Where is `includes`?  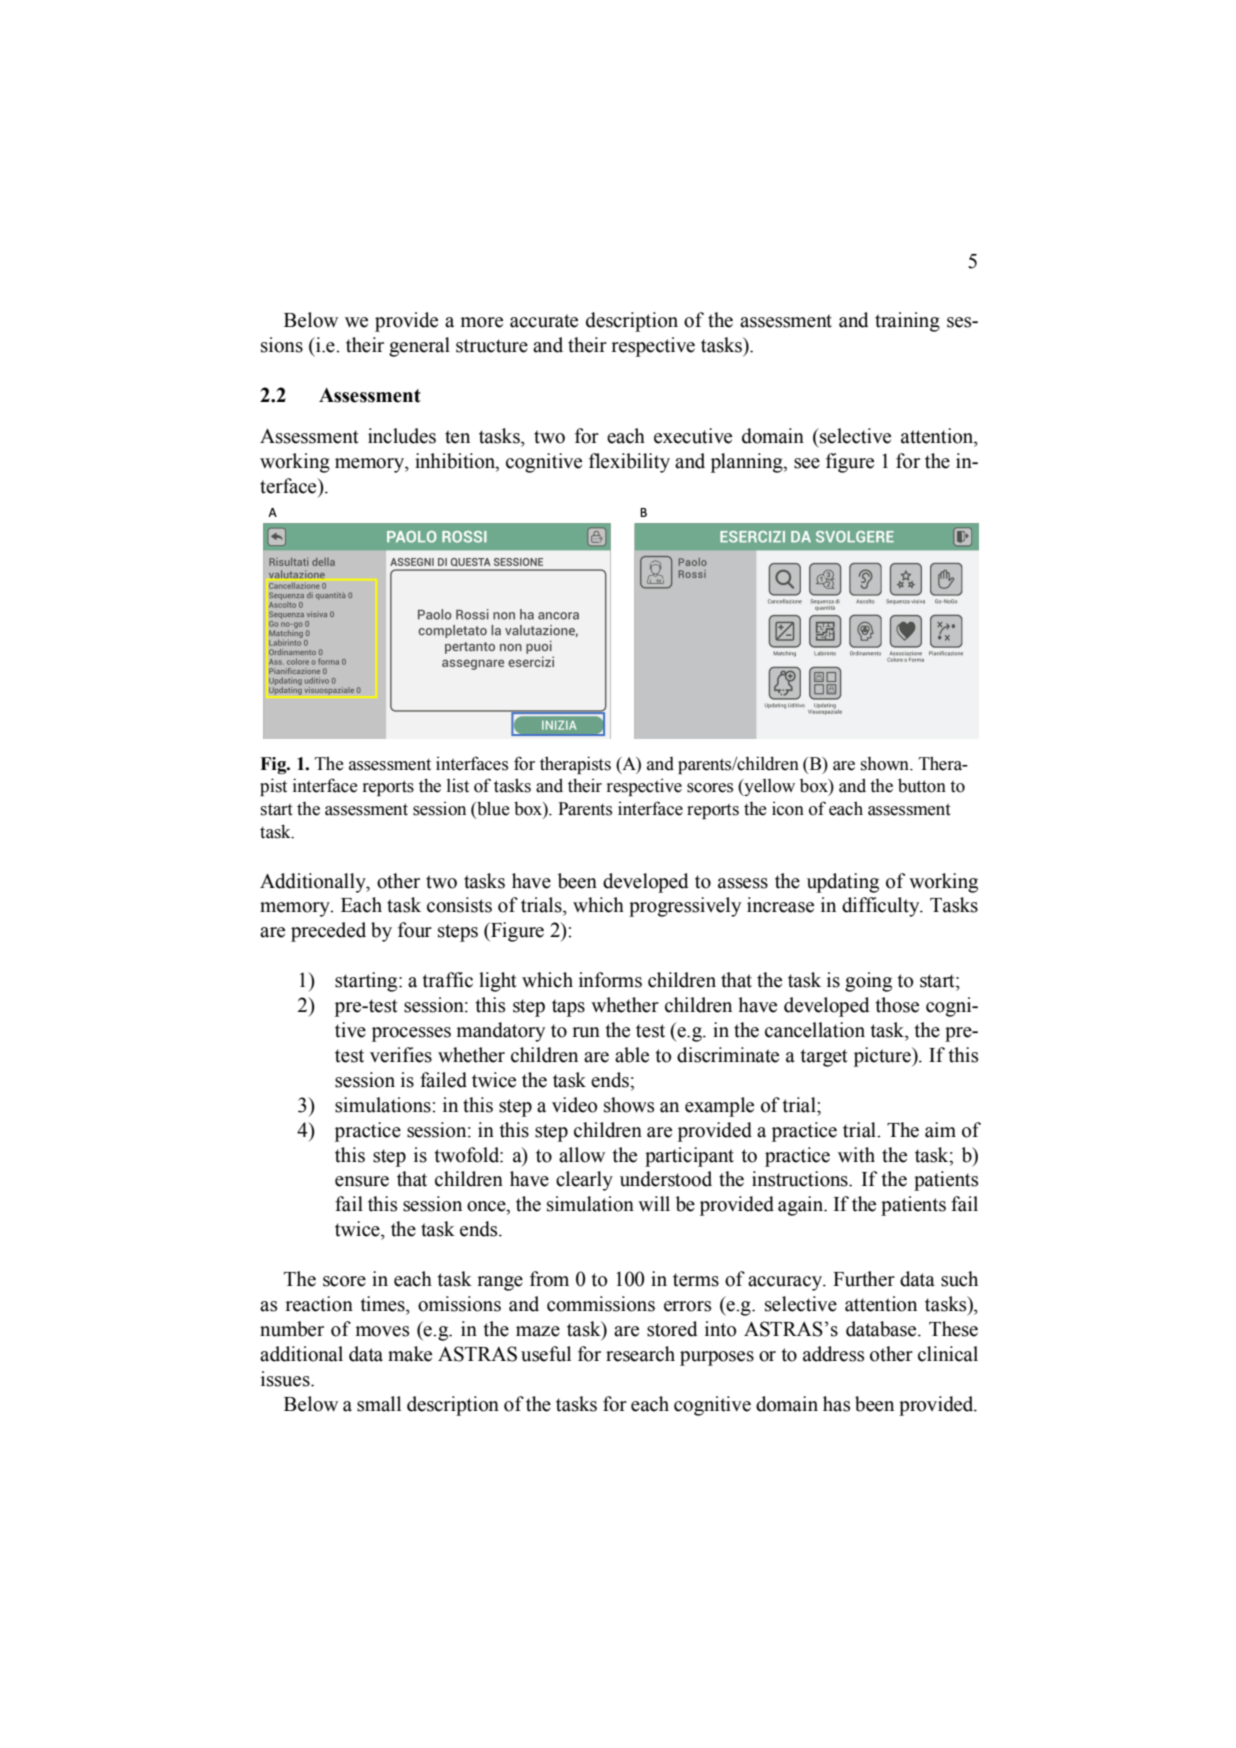
includes is located at coordinates (402, 436).
